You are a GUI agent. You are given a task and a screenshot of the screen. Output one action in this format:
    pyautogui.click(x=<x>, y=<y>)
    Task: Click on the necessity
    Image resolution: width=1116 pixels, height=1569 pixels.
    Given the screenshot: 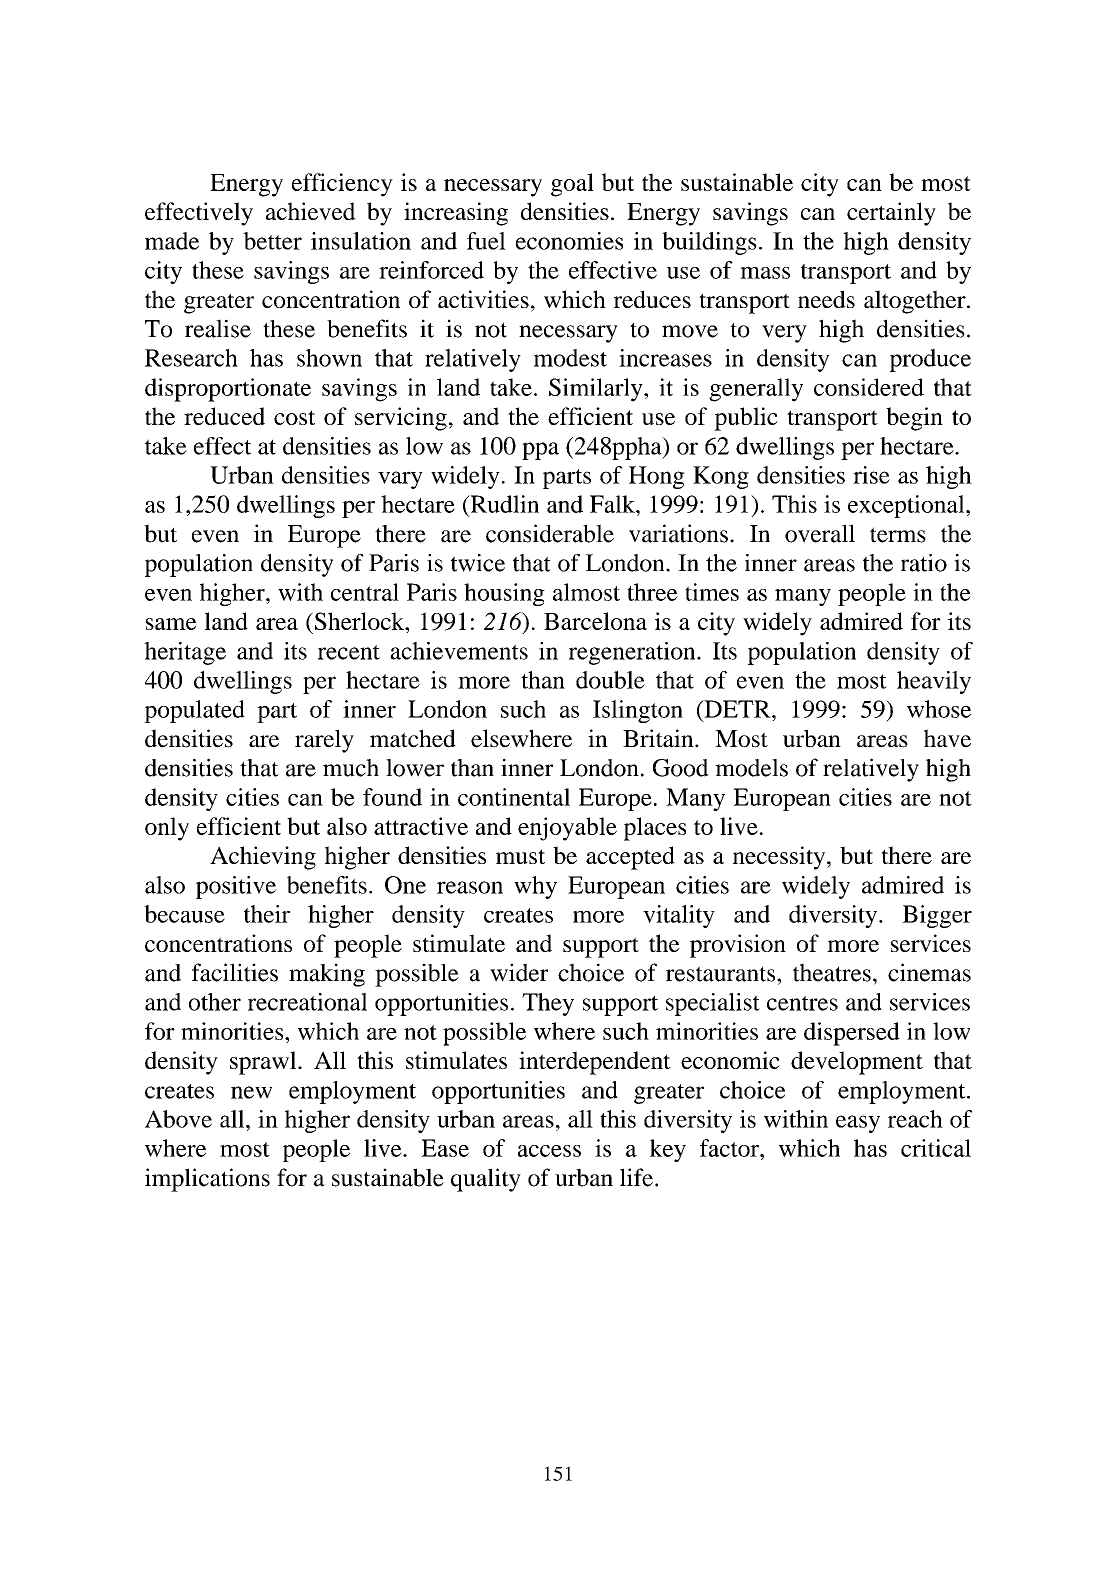 What is the action you would take?
    pyautogui.click(x=780, y=858)
